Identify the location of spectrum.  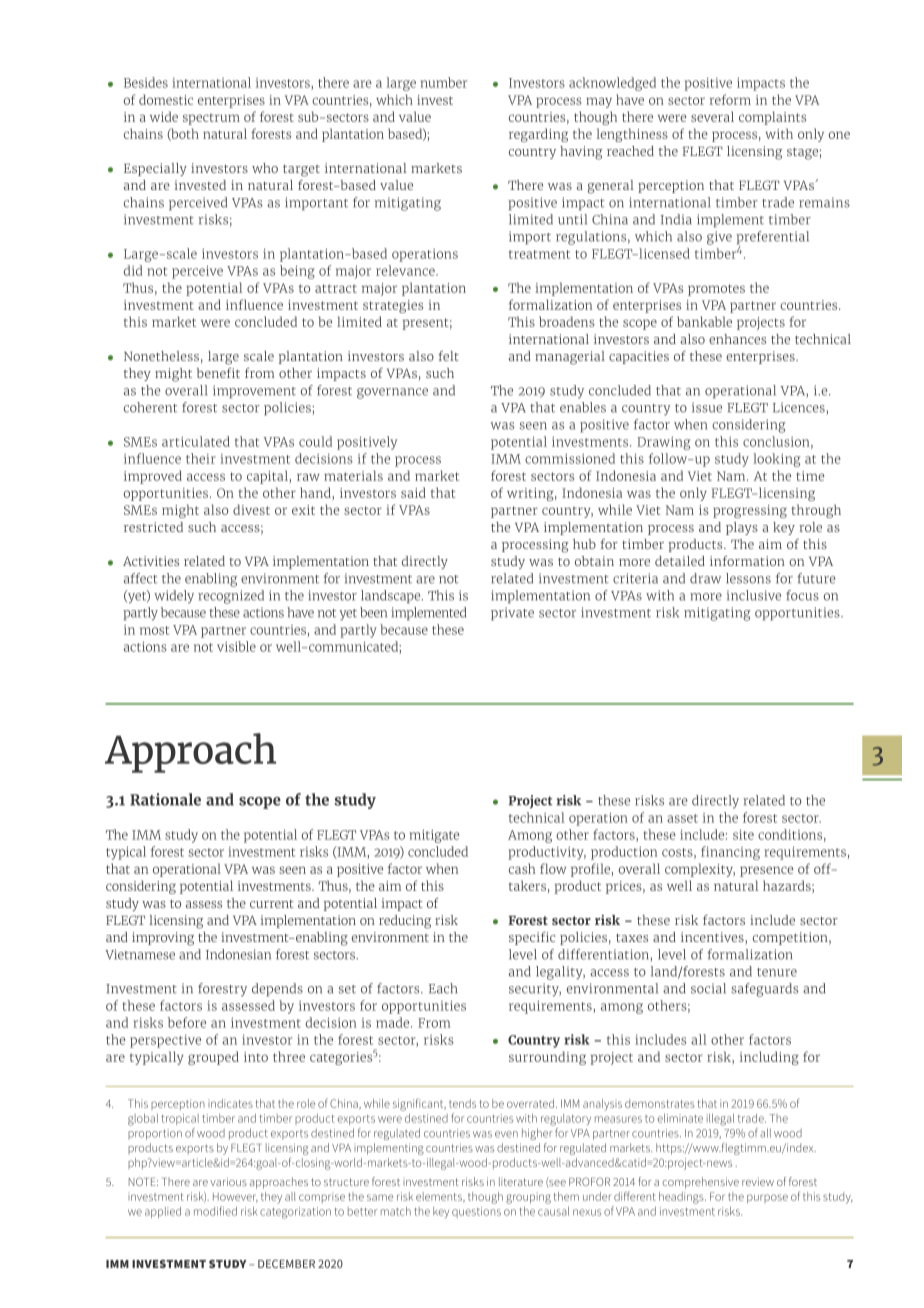
(211, 119).
